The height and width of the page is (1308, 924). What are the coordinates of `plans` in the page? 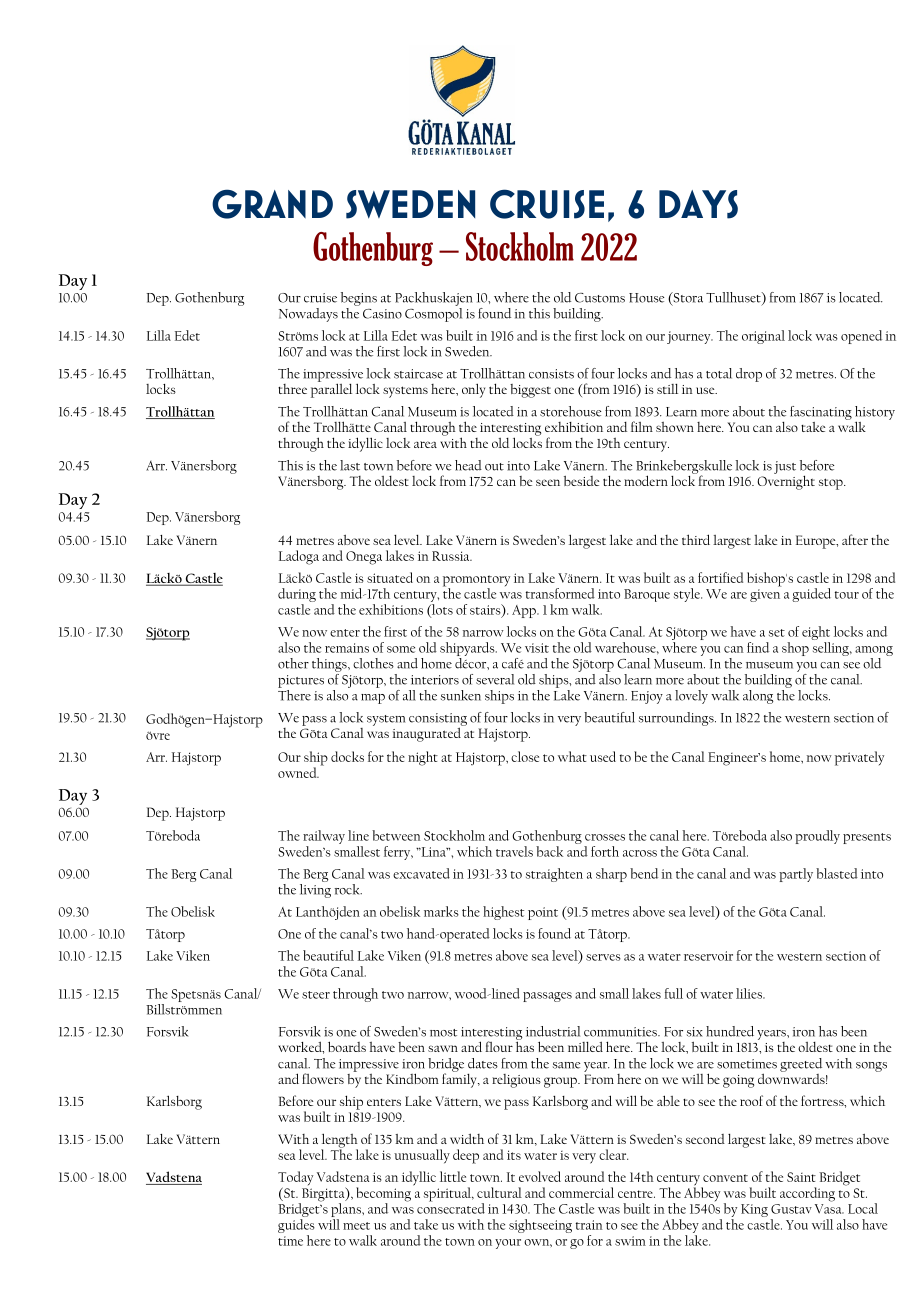 It's located at (347, 1211).
